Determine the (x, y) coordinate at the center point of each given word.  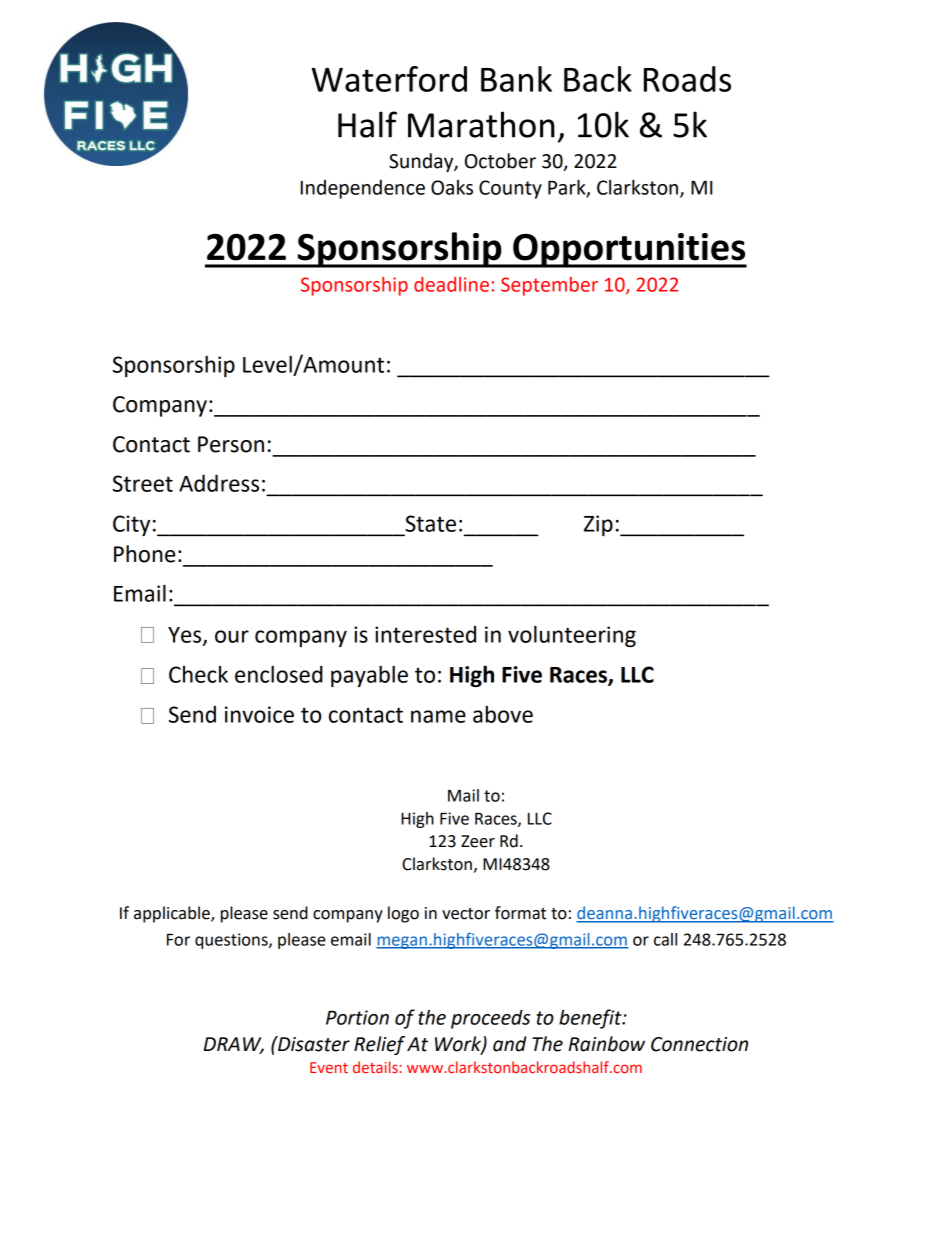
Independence (363, 189)
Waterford (389, 79)
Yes (186, 636)
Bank (516, 79)
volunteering (572, 636)
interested (425, 634)
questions (232, 941)
